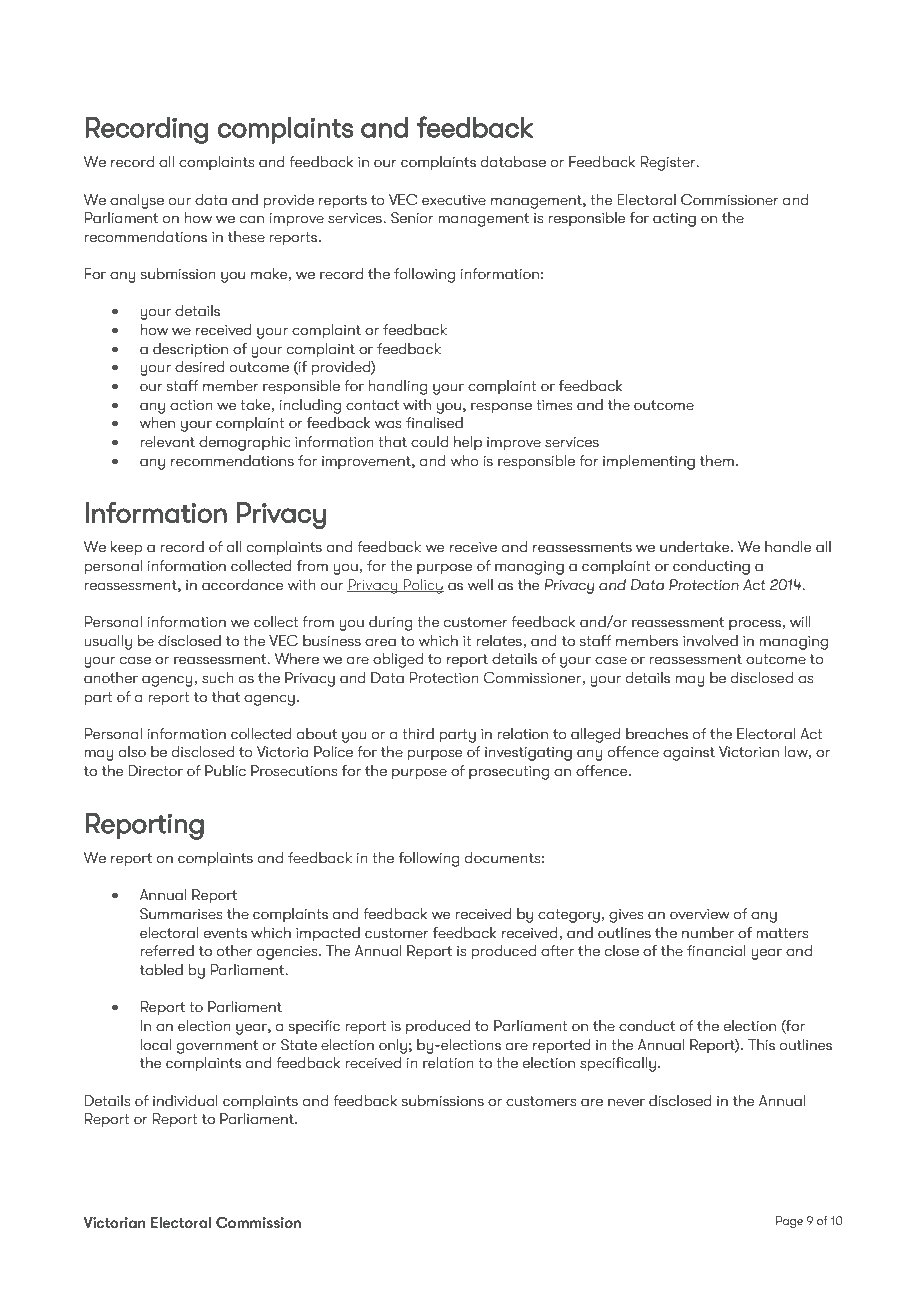 The height and width of the page is (1308, 924). I want to click on individual, so click(185, 1101).
